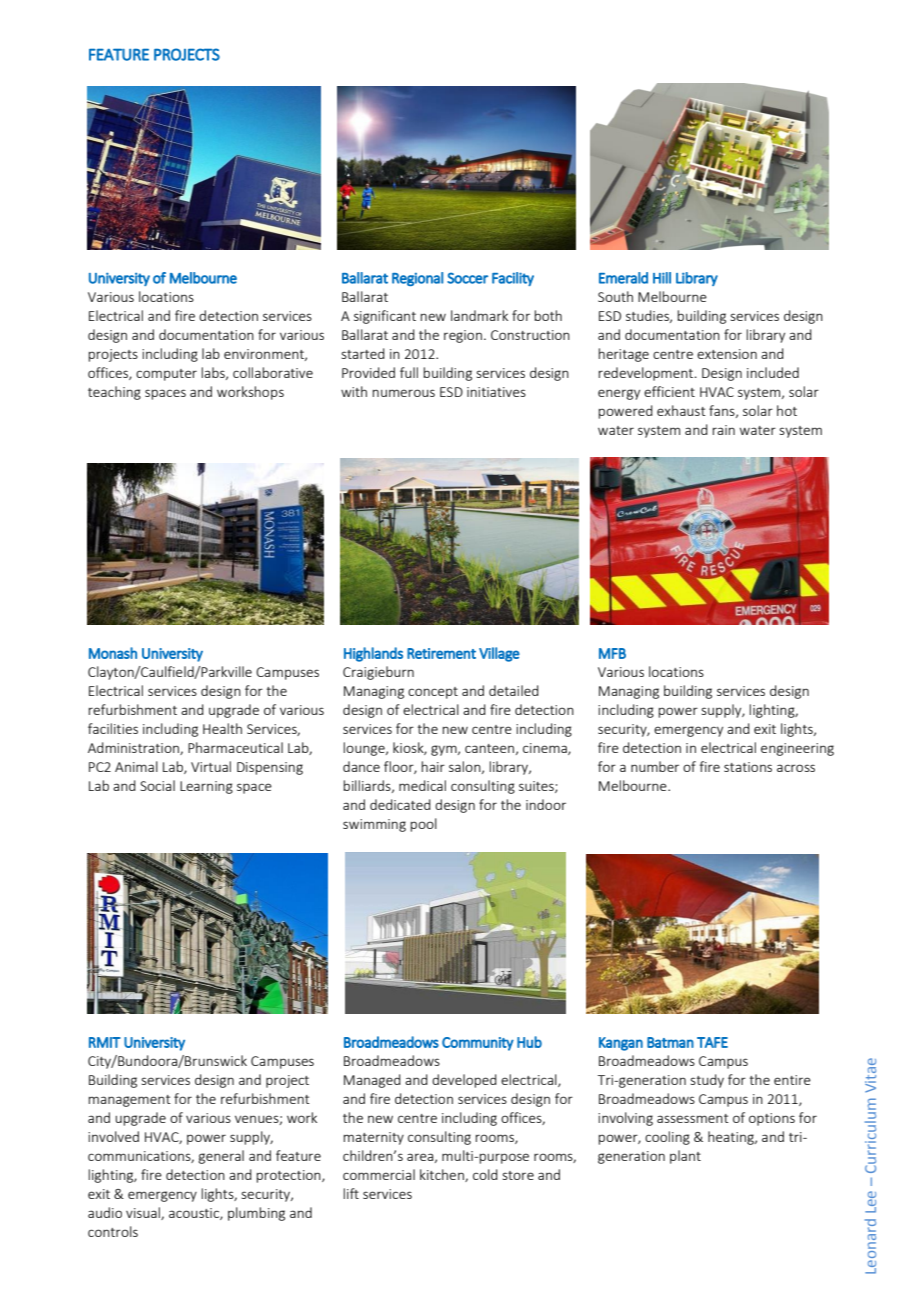 The height and width of the screenshot is (1308, 924). I want to click on computer, so click(166, 375).
